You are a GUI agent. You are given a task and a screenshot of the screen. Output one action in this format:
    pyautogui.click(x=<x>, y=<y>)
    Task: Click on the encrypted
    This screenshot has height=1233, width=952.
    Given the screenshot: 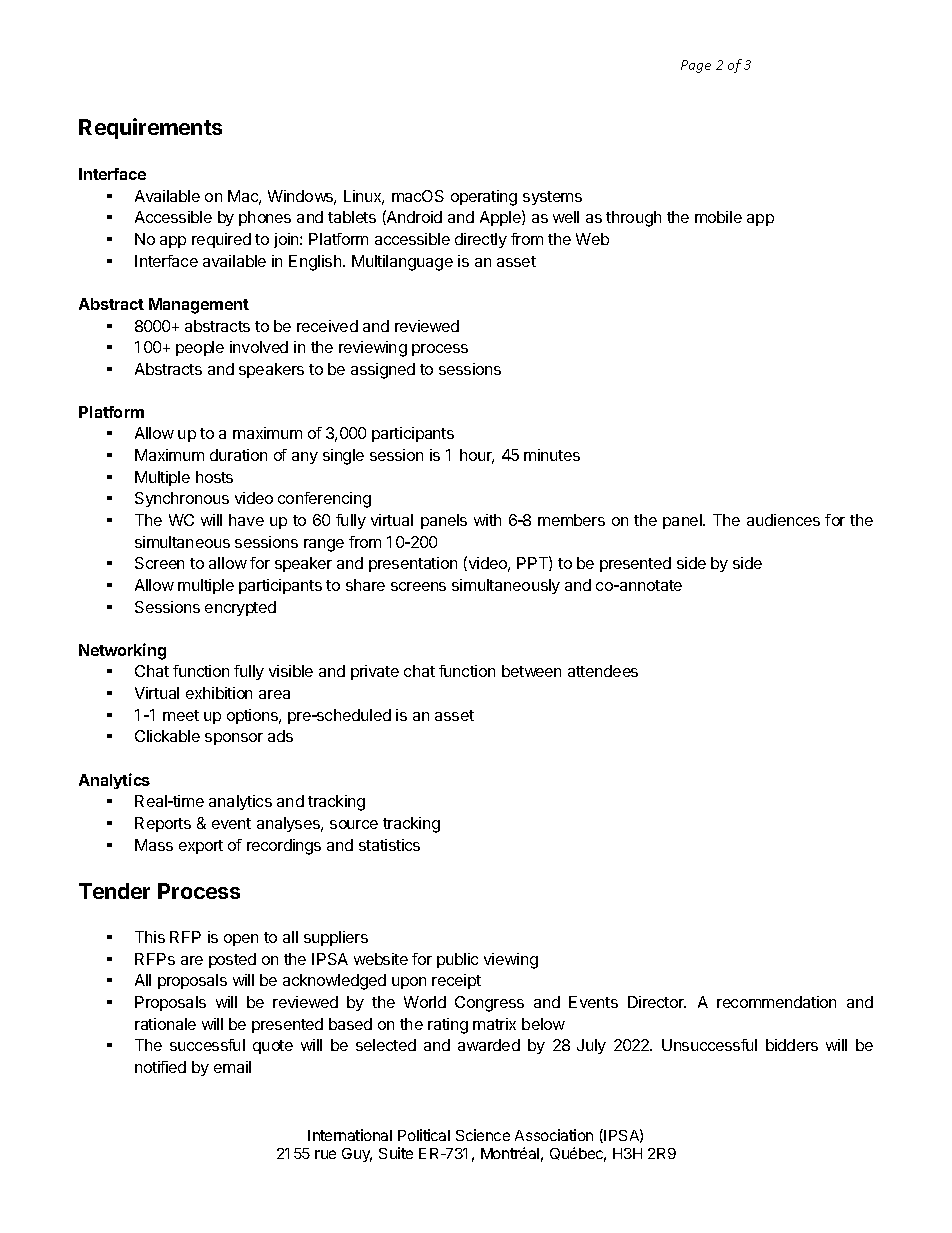 What is the action you would take?
    pyautogui.click(x=240, y=608)
